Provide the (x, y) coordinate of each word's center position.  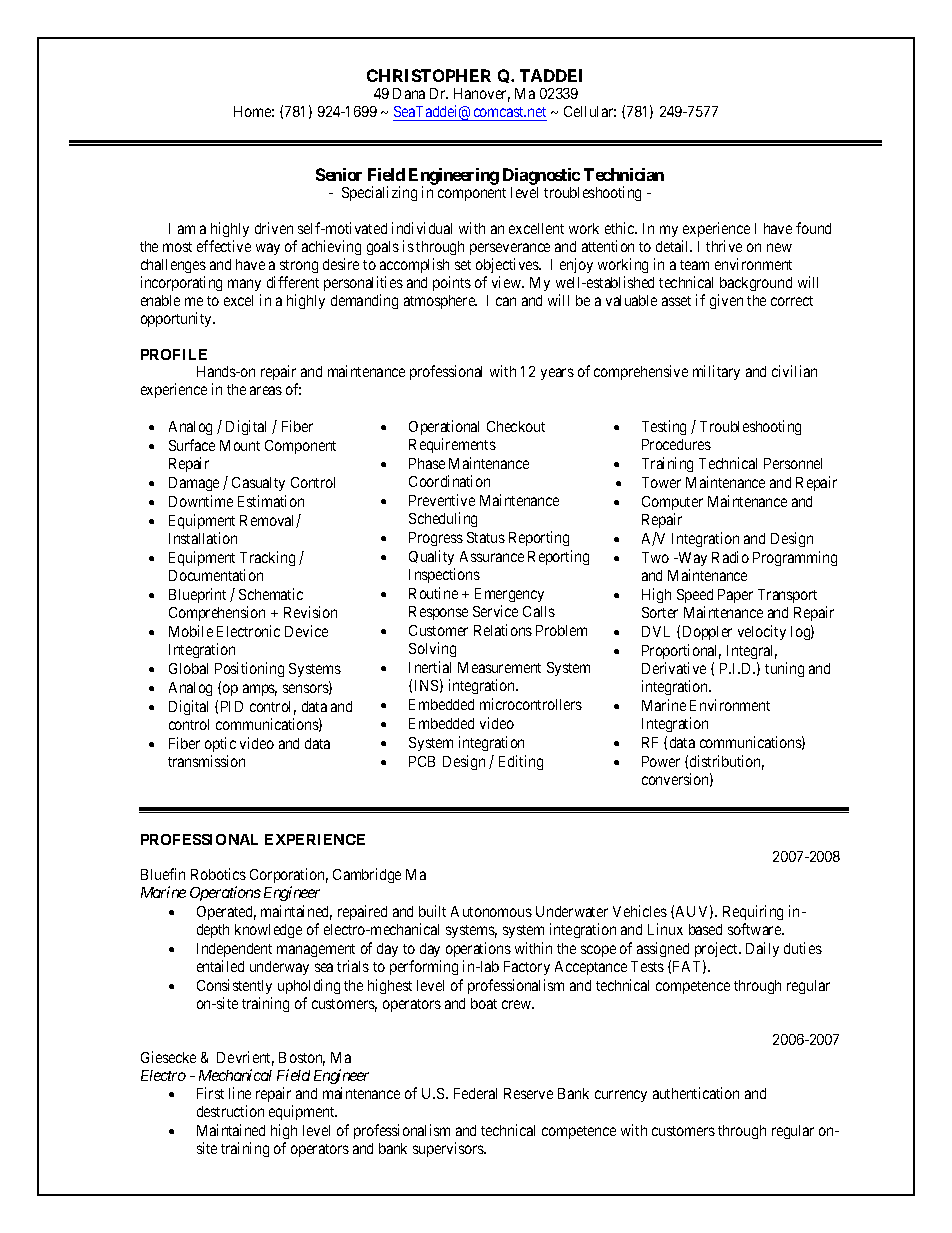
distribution (727, 762)
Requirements (452, 445)
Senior (339, 174)
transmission (206, 761)
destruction (230, 1111)
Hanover (482, 95)
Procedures (676, 444)
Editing (521, 762)
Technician (624, 174)
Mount (240, 445)
